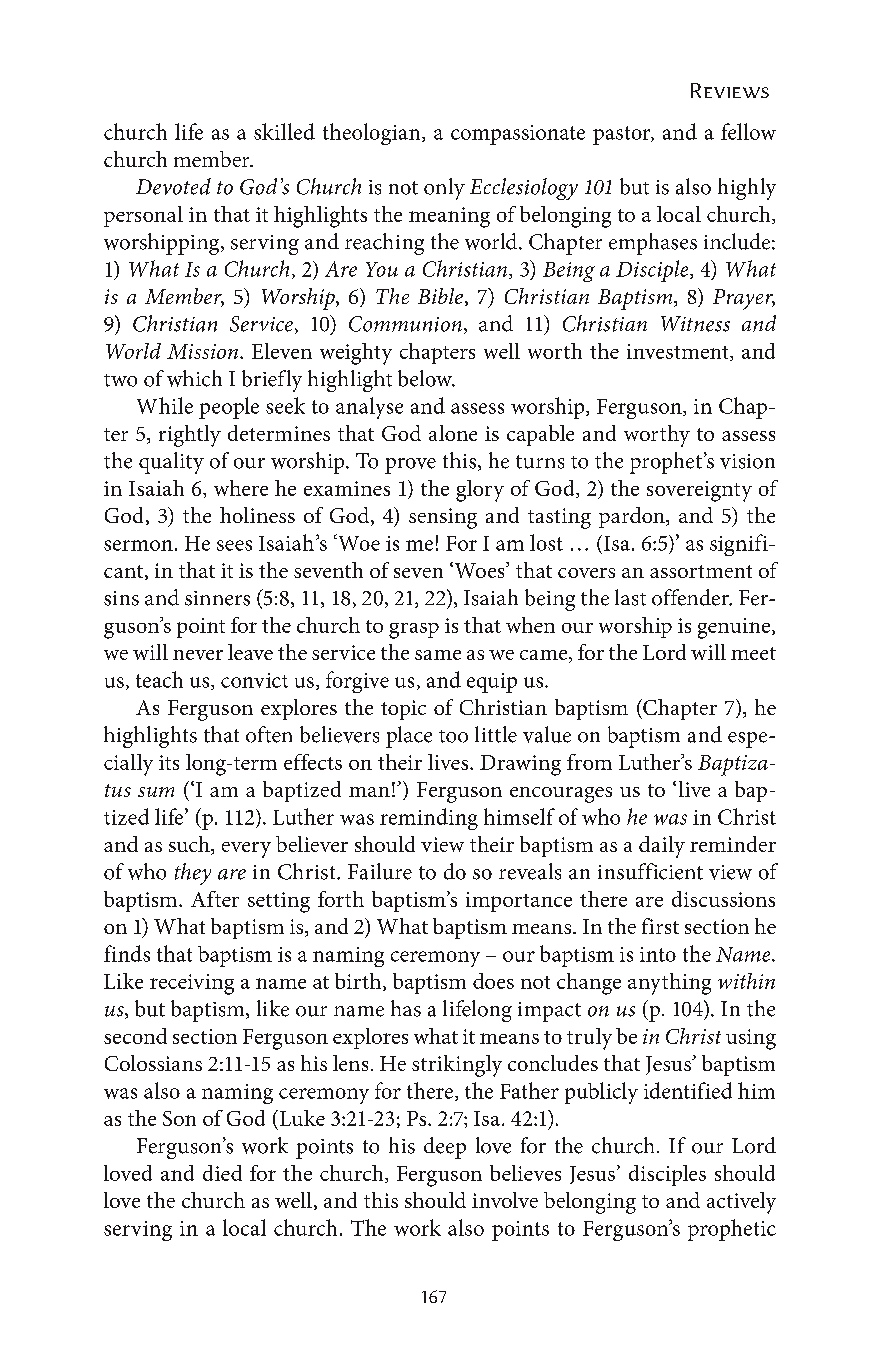 Image resolution: width=873 pixels, height=1372 pixels. Describe the element at coordinates (444, 189) in the page. I see `only` at that location.
